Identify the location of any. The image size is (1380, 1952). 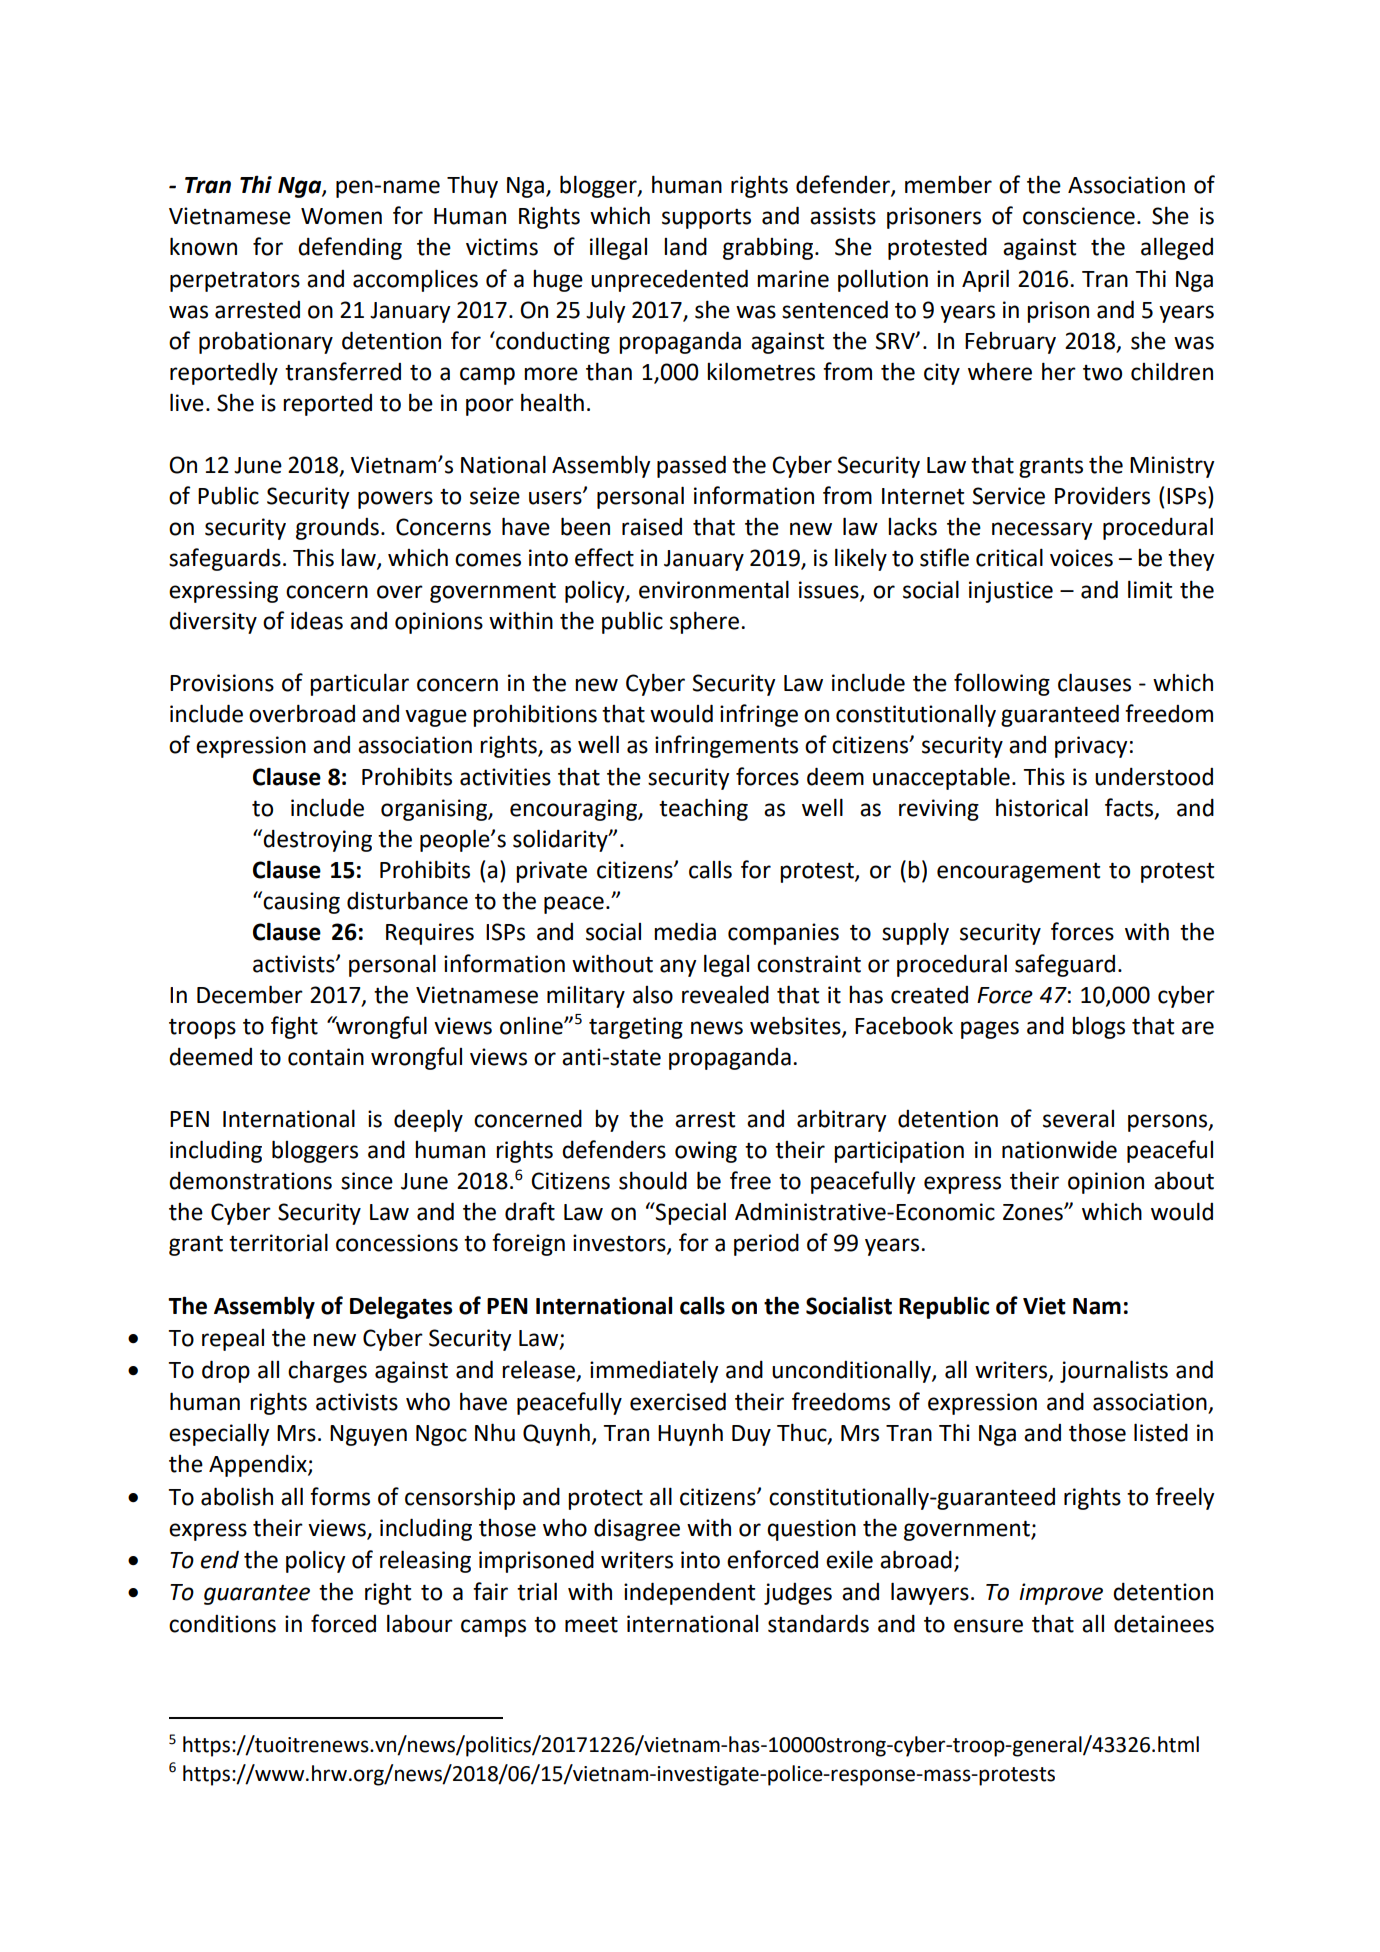
(678, 968).
